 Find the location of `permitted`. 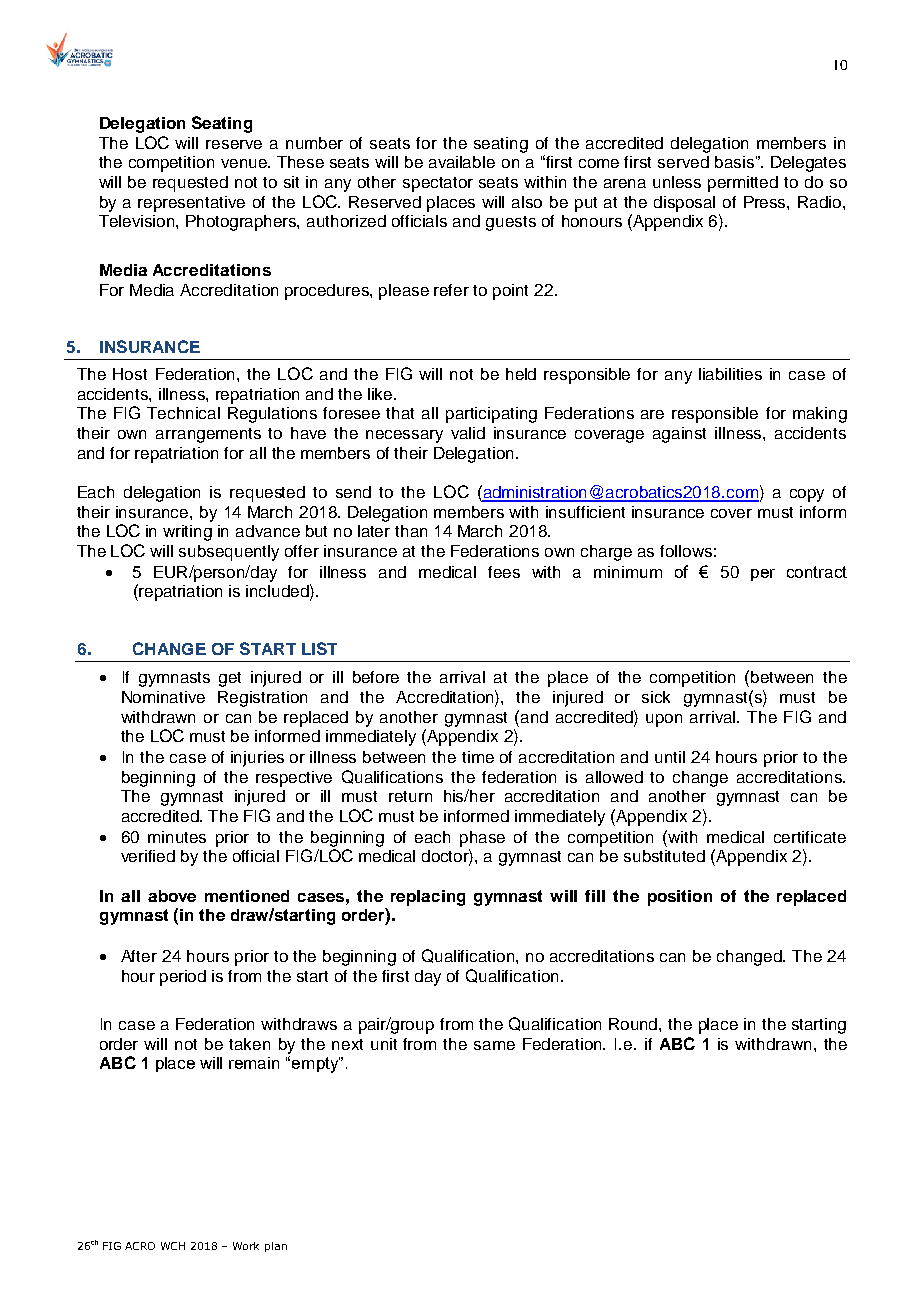

permitted is located at coordinates (743, 184).
